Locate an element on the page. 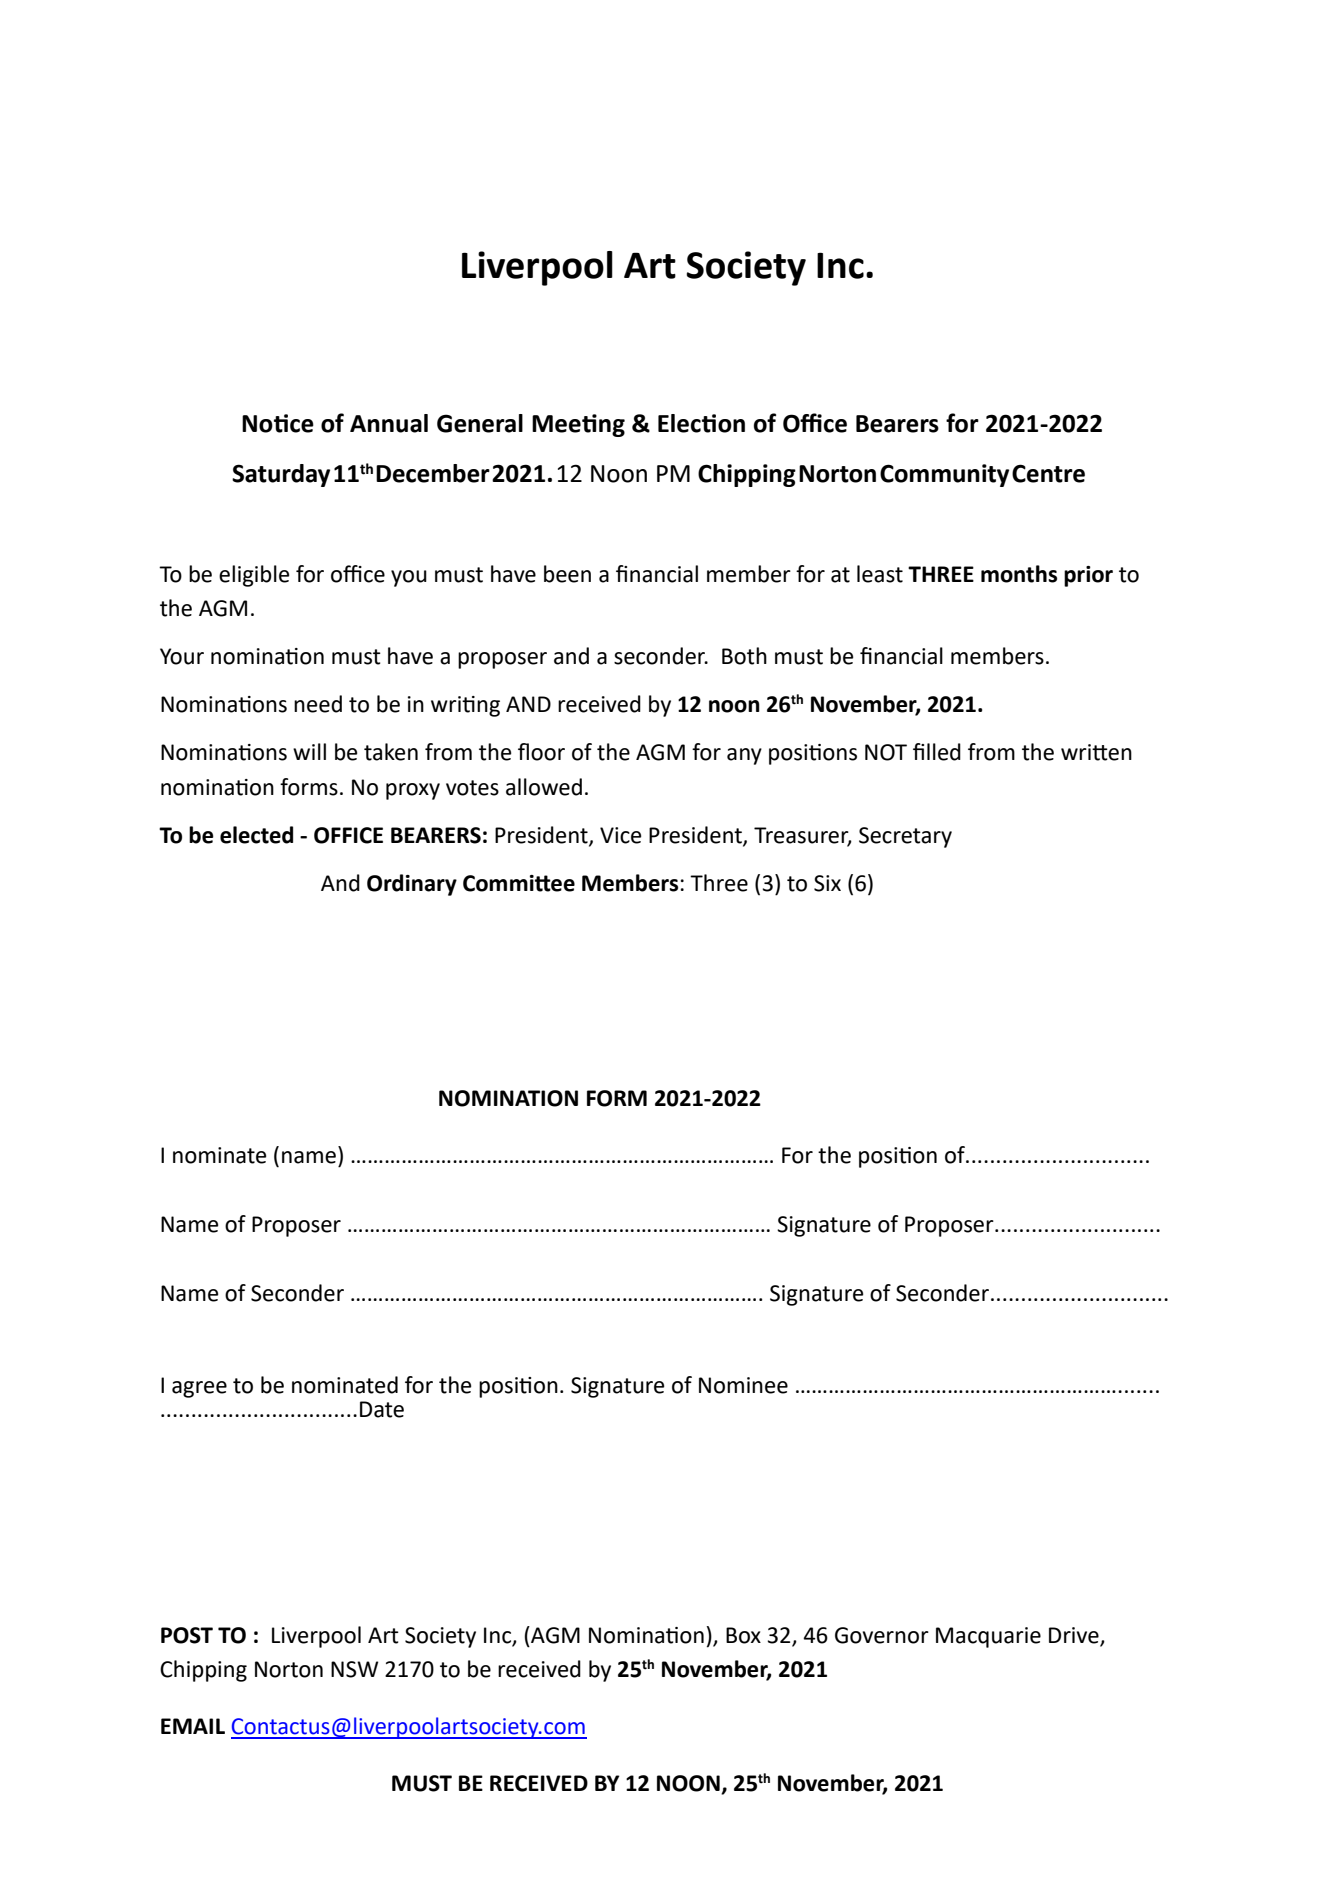  agree is located at coordinates (199, 1389).
